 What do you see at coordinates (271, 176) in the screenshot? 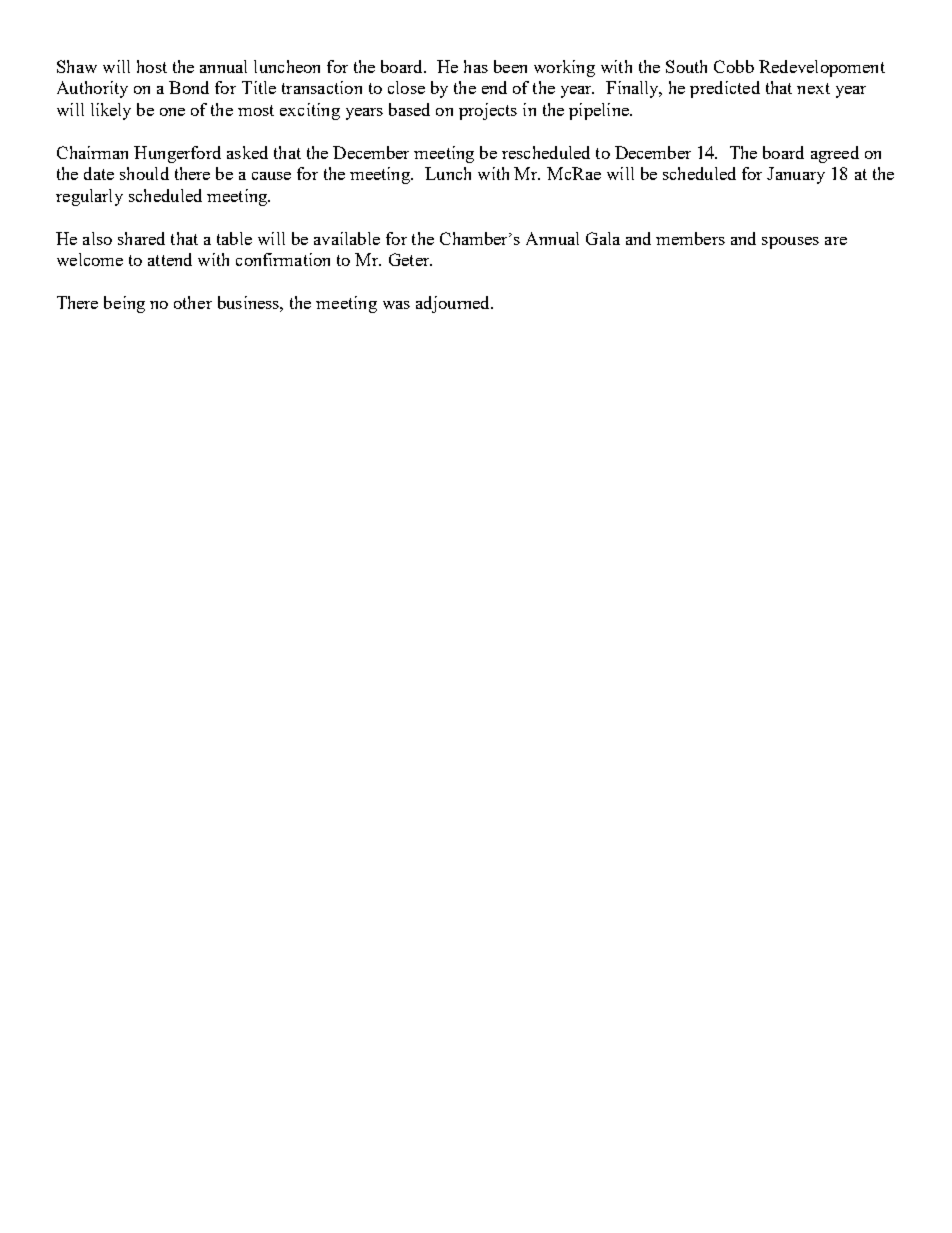
I see `cause` at bounding box center [271, 176].
